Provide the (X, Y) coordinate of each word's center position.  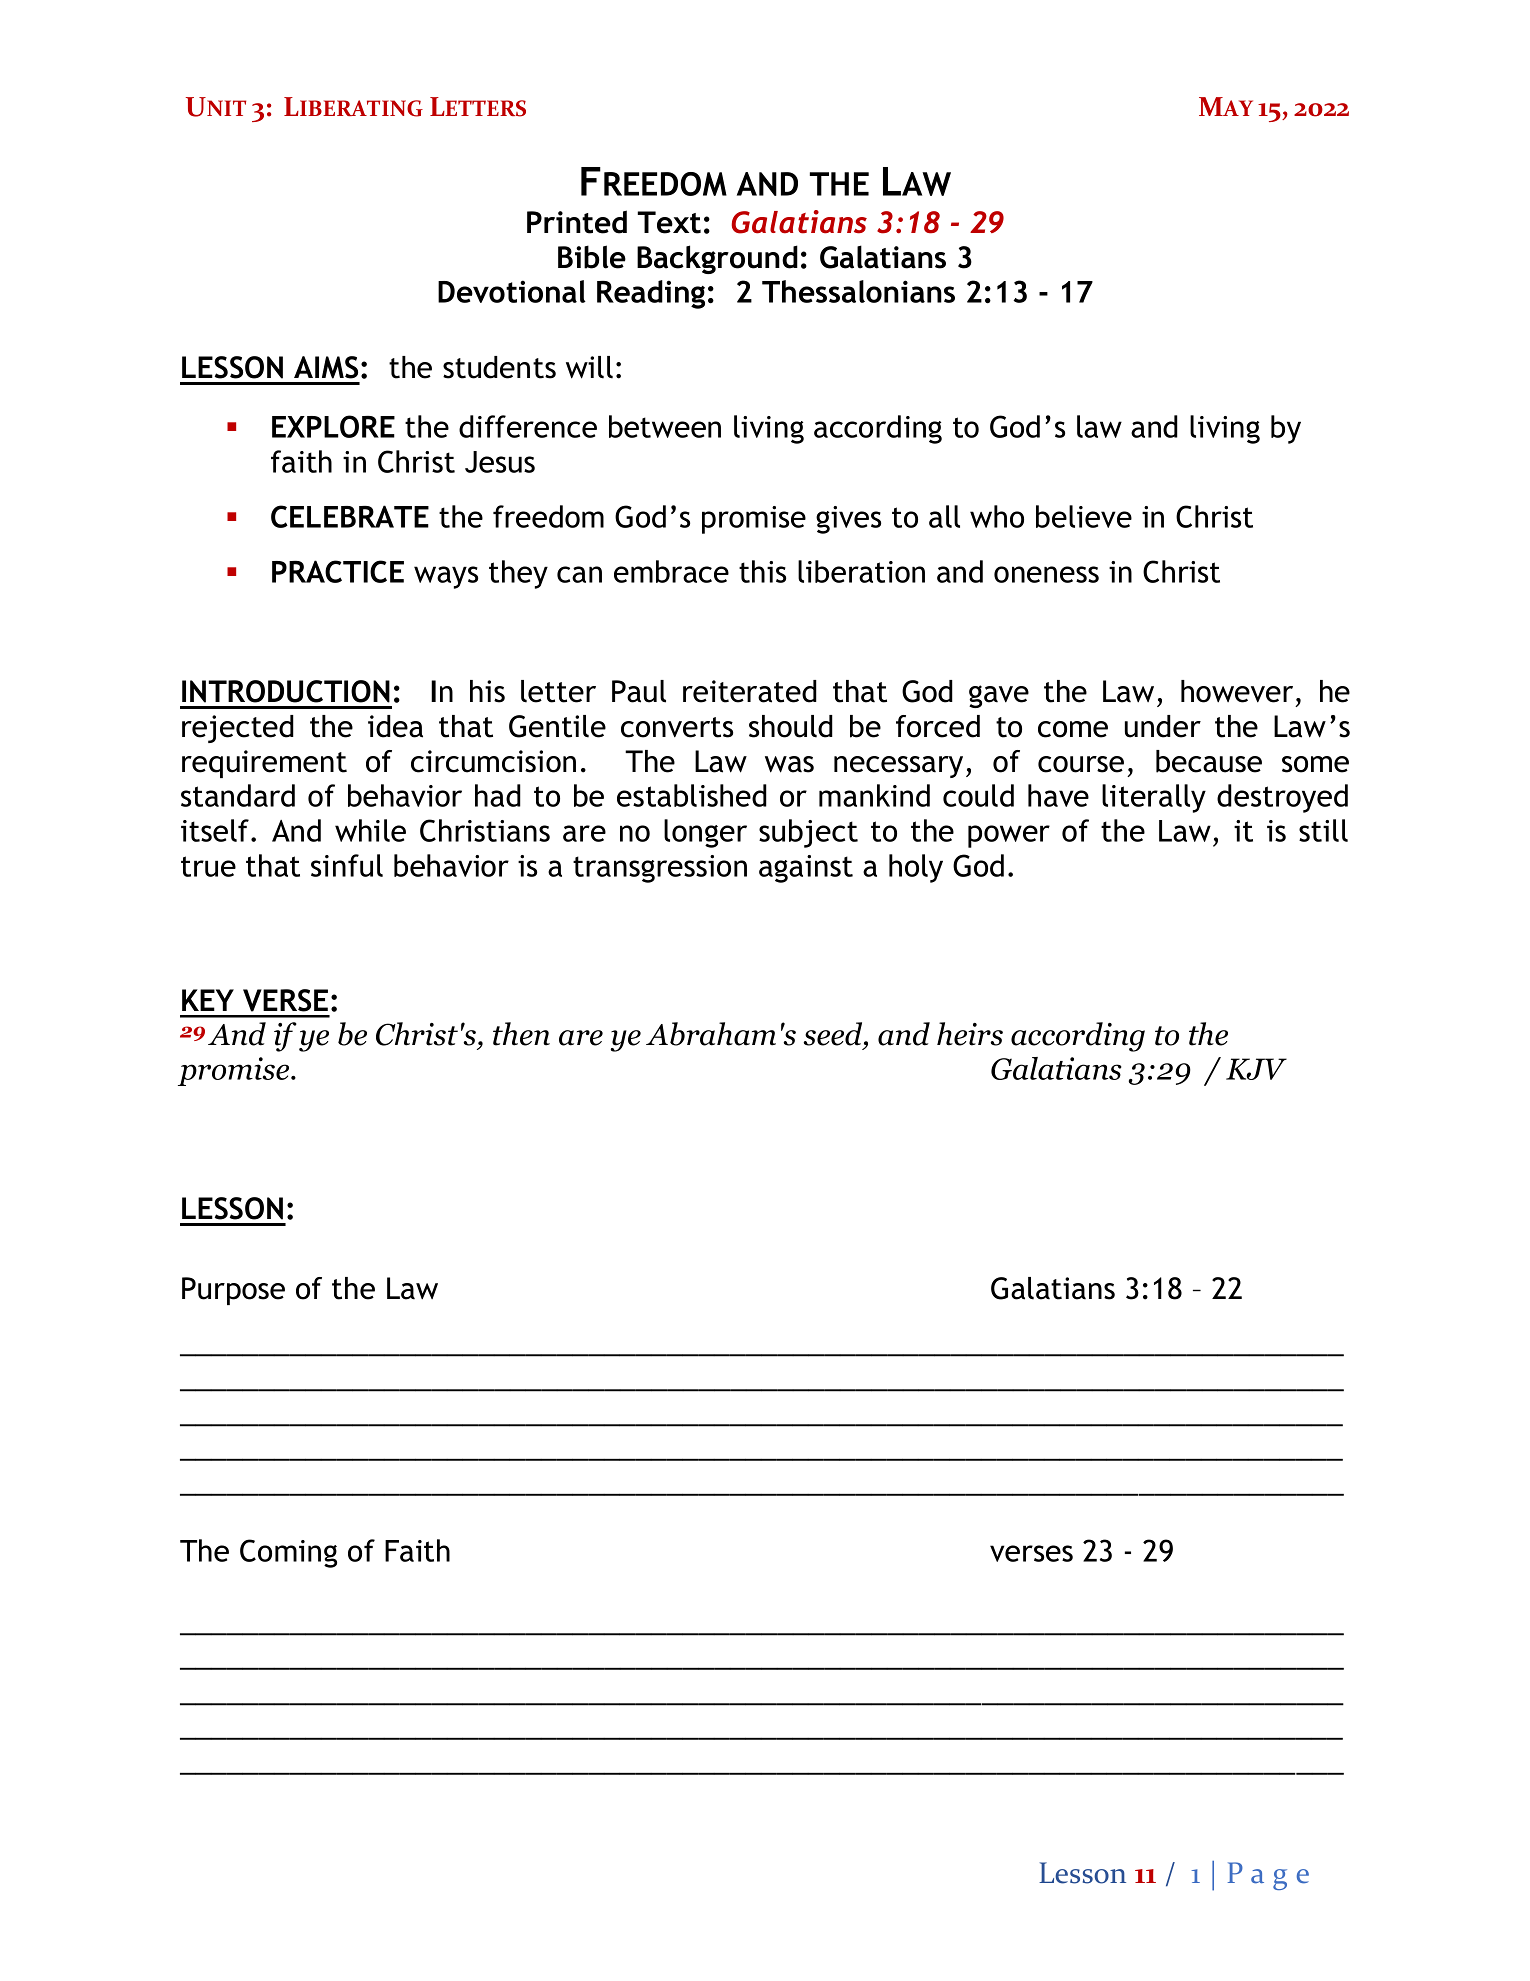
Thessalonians (858, 291)
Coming (288, 1553)
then (521, 1034)
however (1237, 691)
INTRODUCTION (286, 691)
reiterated (750, 691)
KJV (1256, 1069)
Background (717, 259)
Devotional (512, 291)
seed (834, 1035)
